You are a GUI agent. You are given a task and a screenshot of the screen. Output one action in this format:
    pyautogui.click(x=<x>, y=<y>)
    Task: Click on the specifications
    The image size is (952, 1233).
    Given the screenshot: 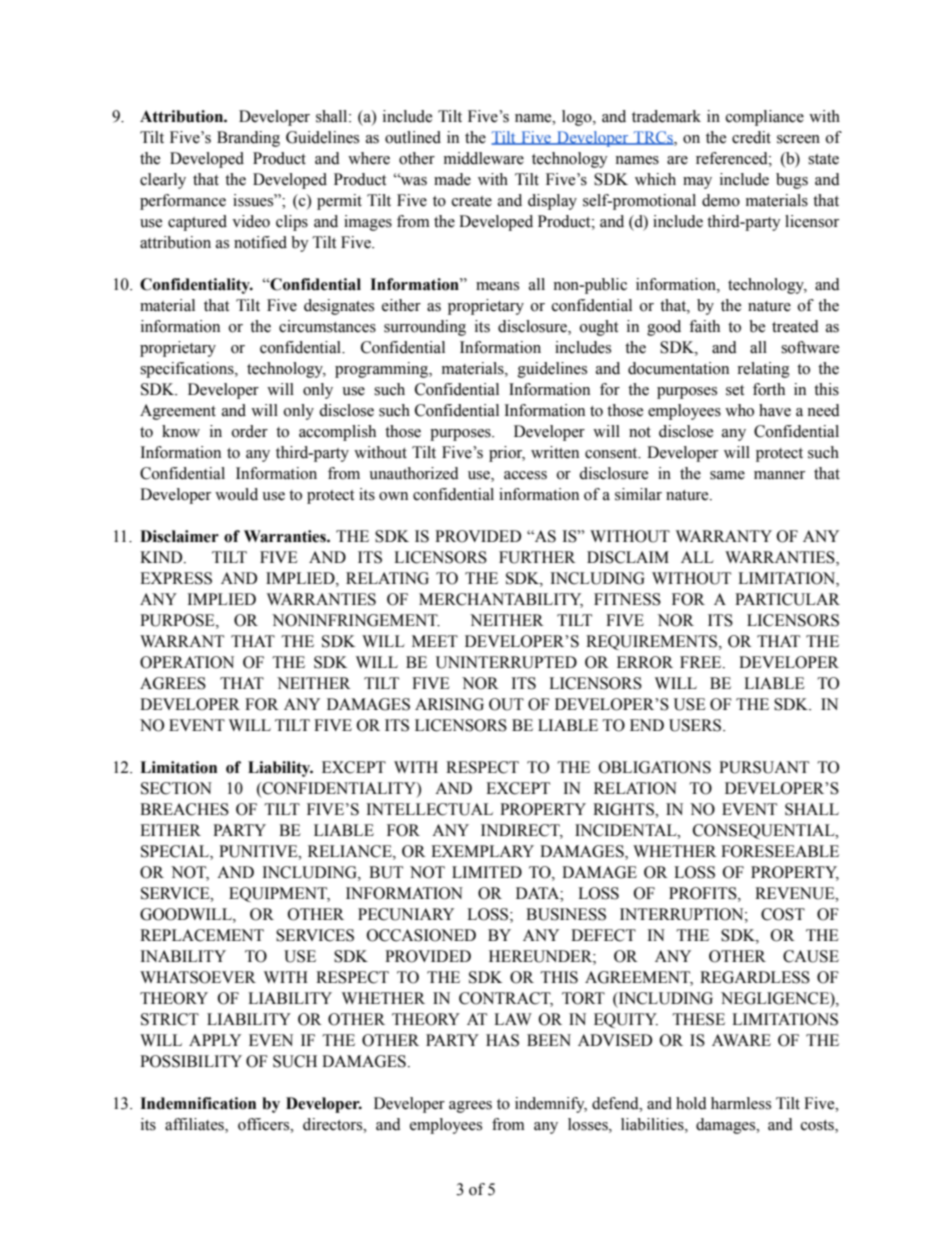 What is the action you would take?
    pyautogui.click(x=188, y=370)
